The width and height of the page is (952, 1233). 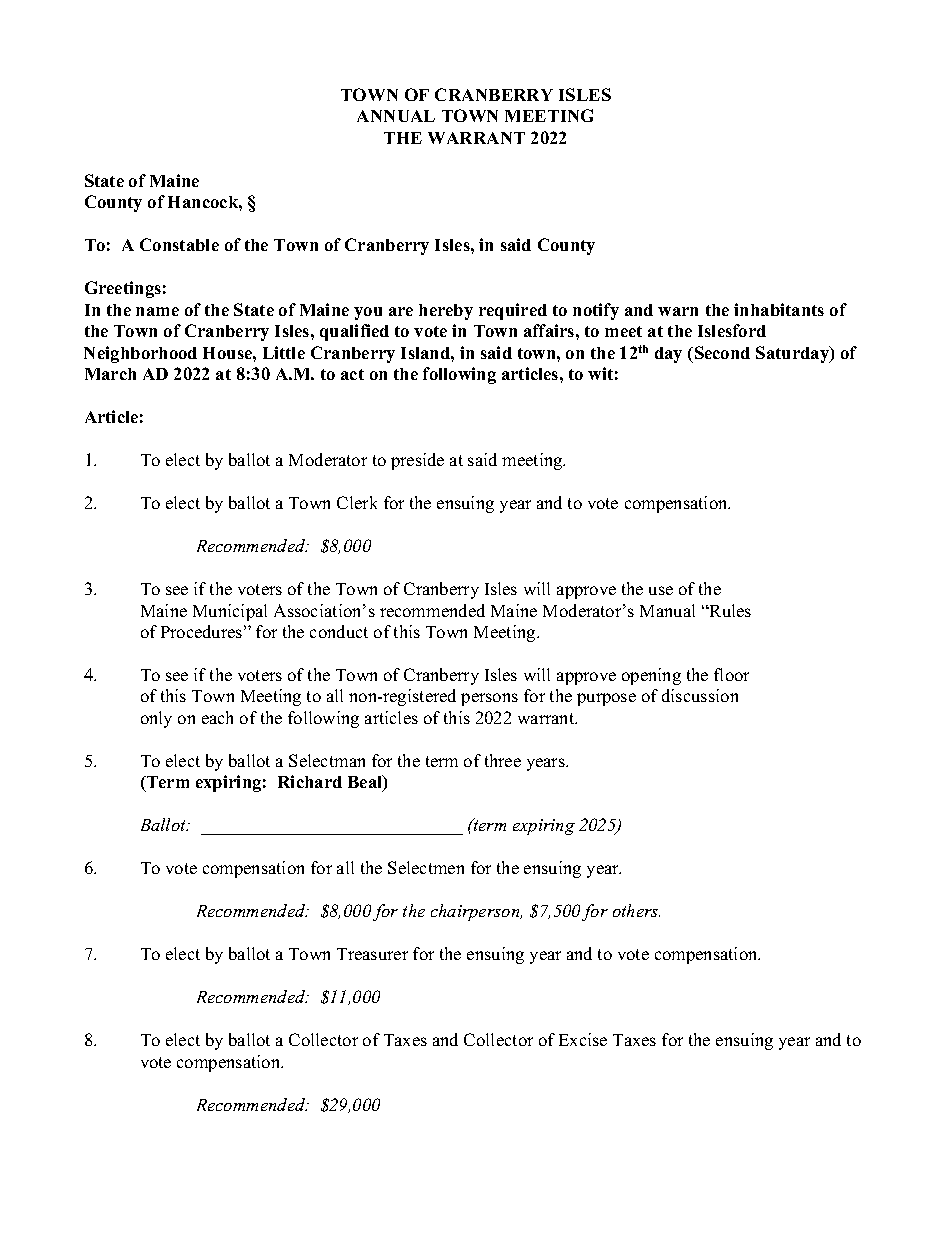 What do you see at coordinates (179, 244) in the page?
I see `Constable` at bounding box center [179, 244].
